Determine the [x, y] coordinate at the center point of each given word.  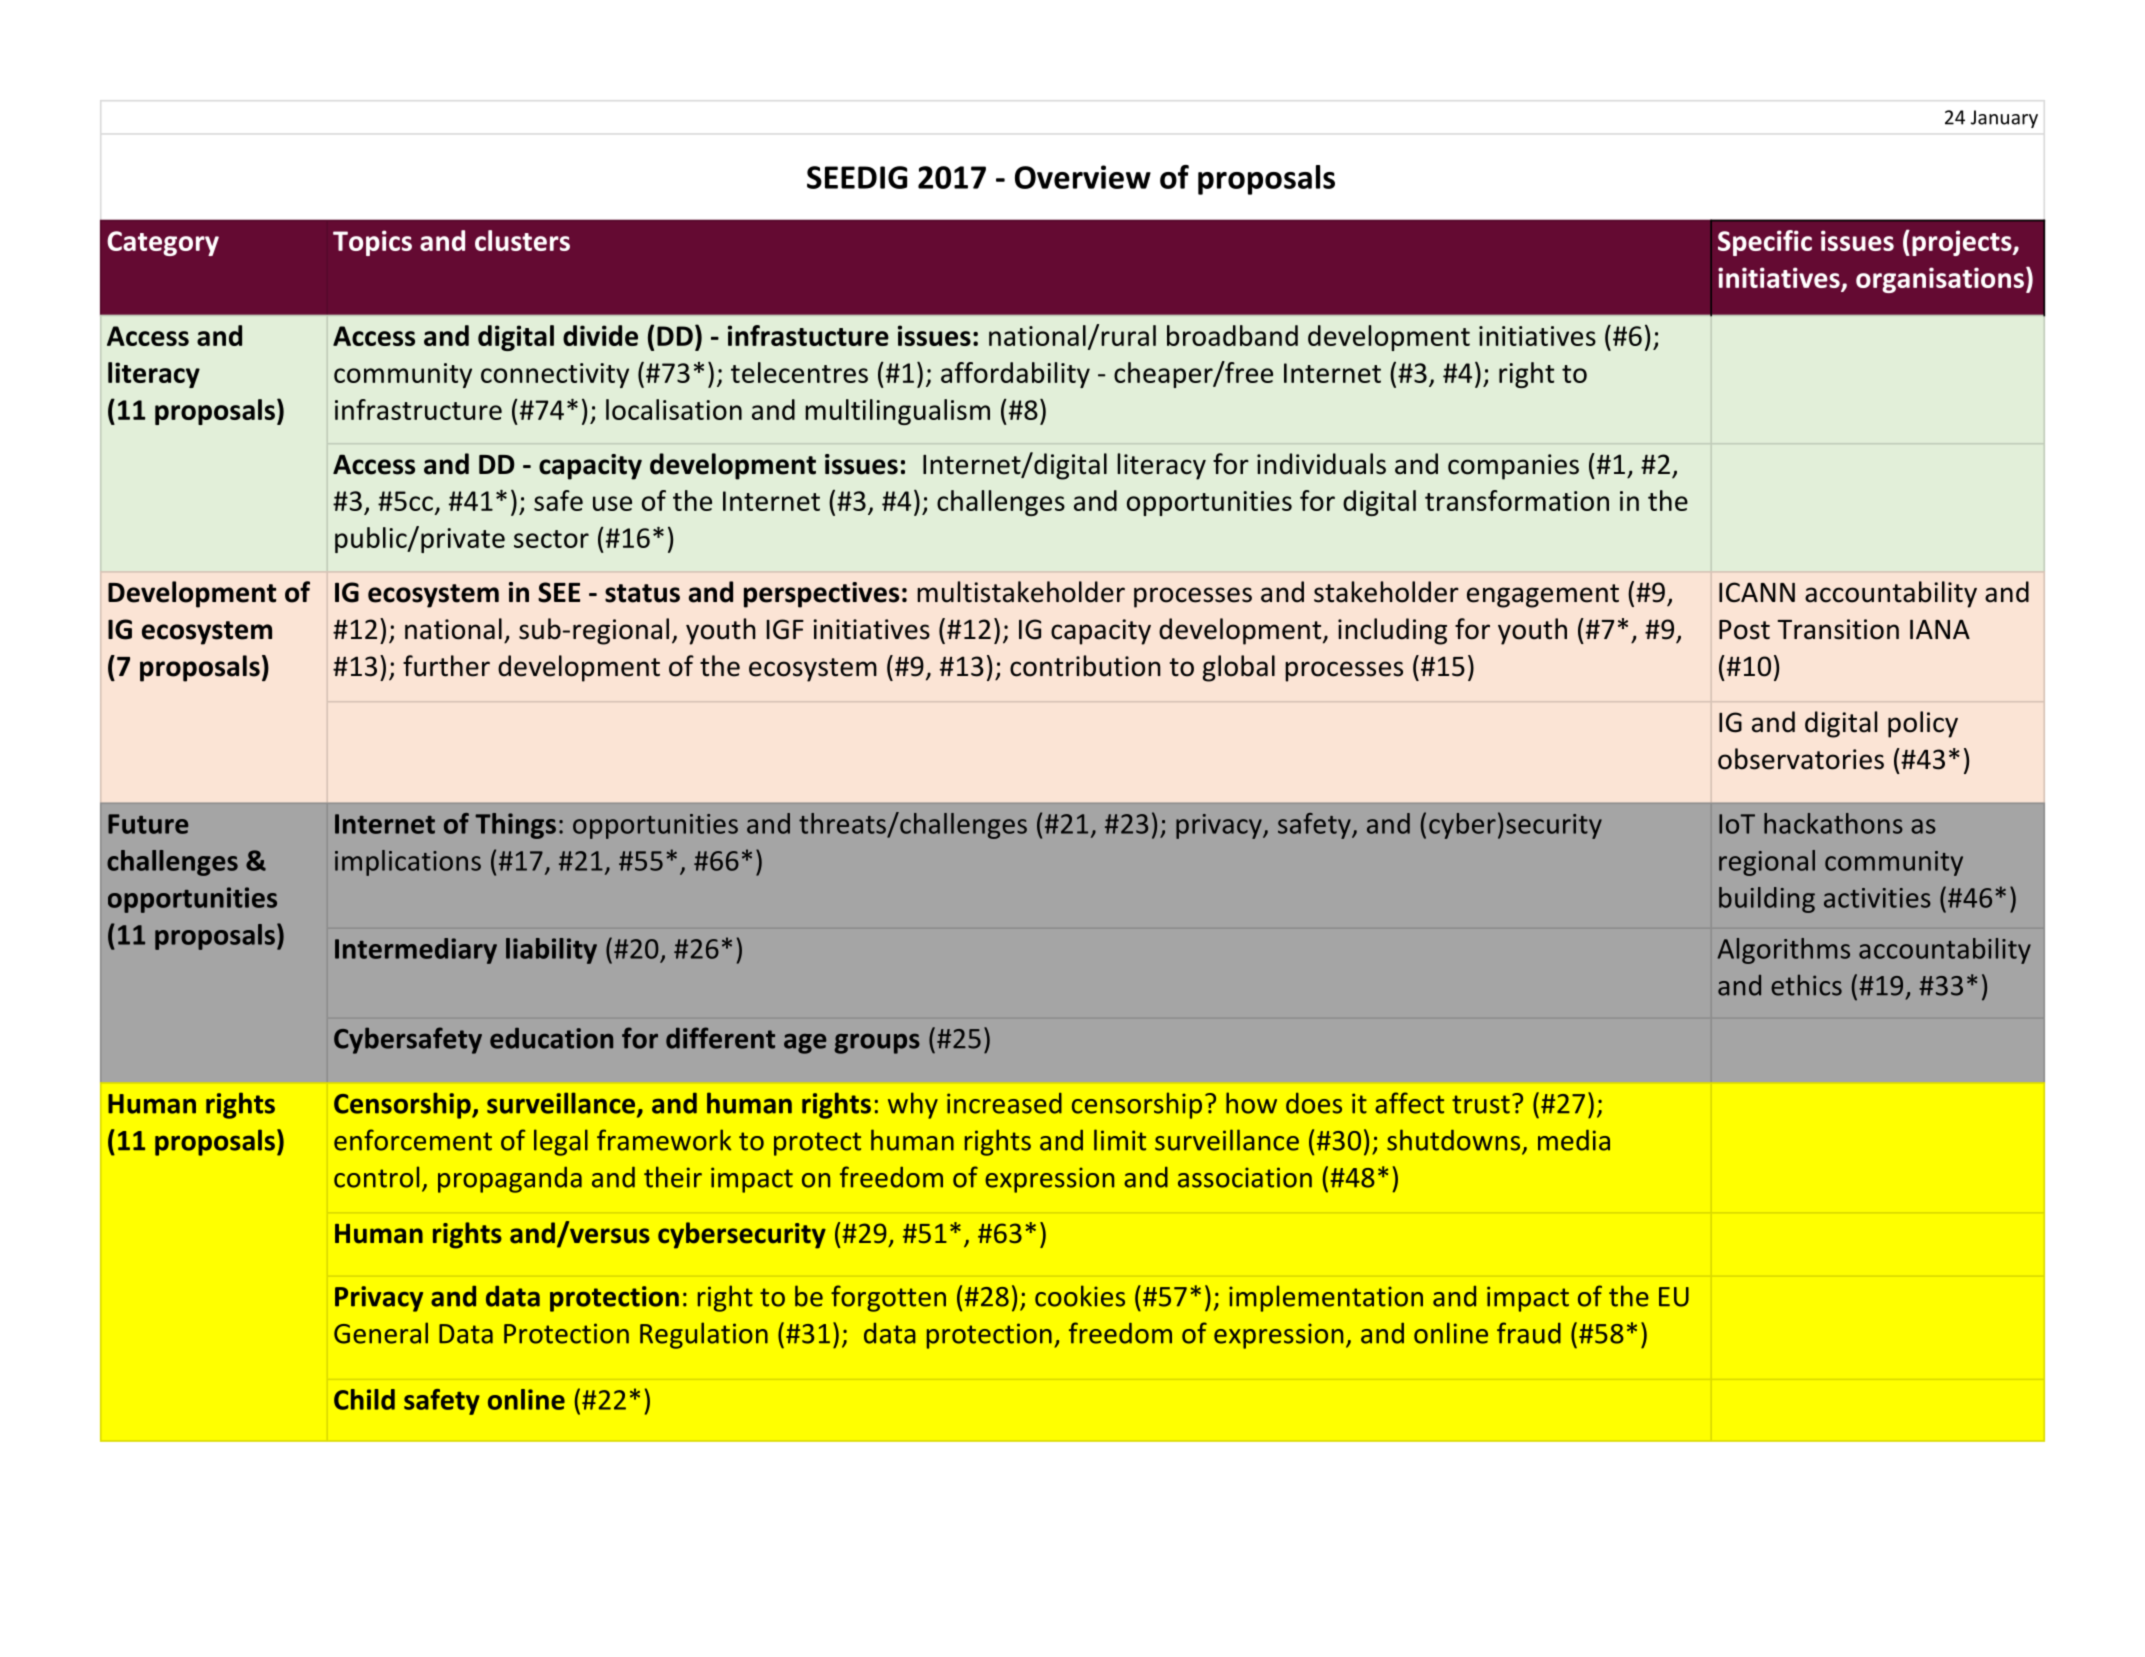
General [381, 1333]
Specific [1765, 243]
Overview [1083, 177]
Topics [372, 243]
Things [515, 826]
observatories [1801, 759]
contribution [1085, 666]
